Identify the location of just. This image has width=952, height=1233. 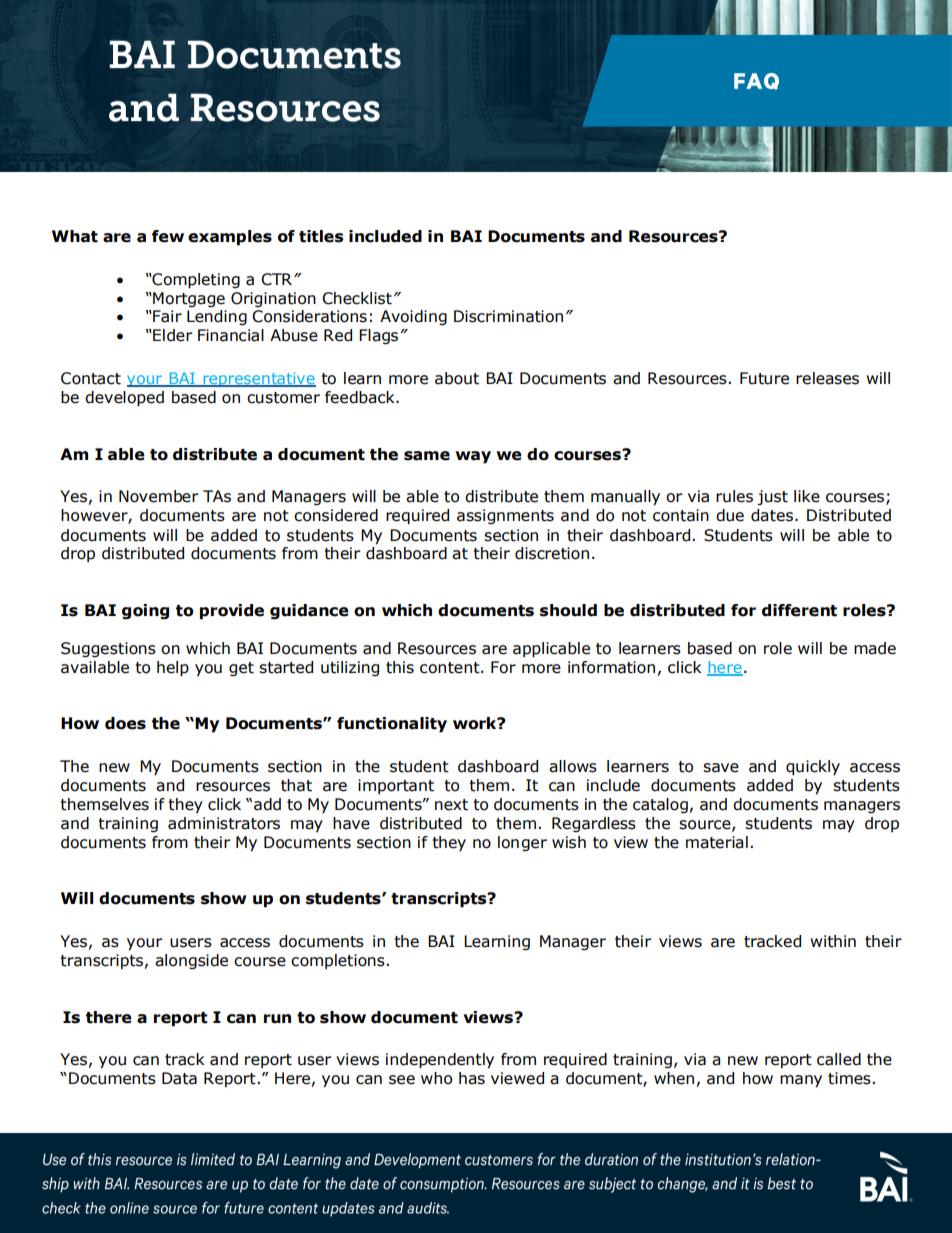
(772, 498).
